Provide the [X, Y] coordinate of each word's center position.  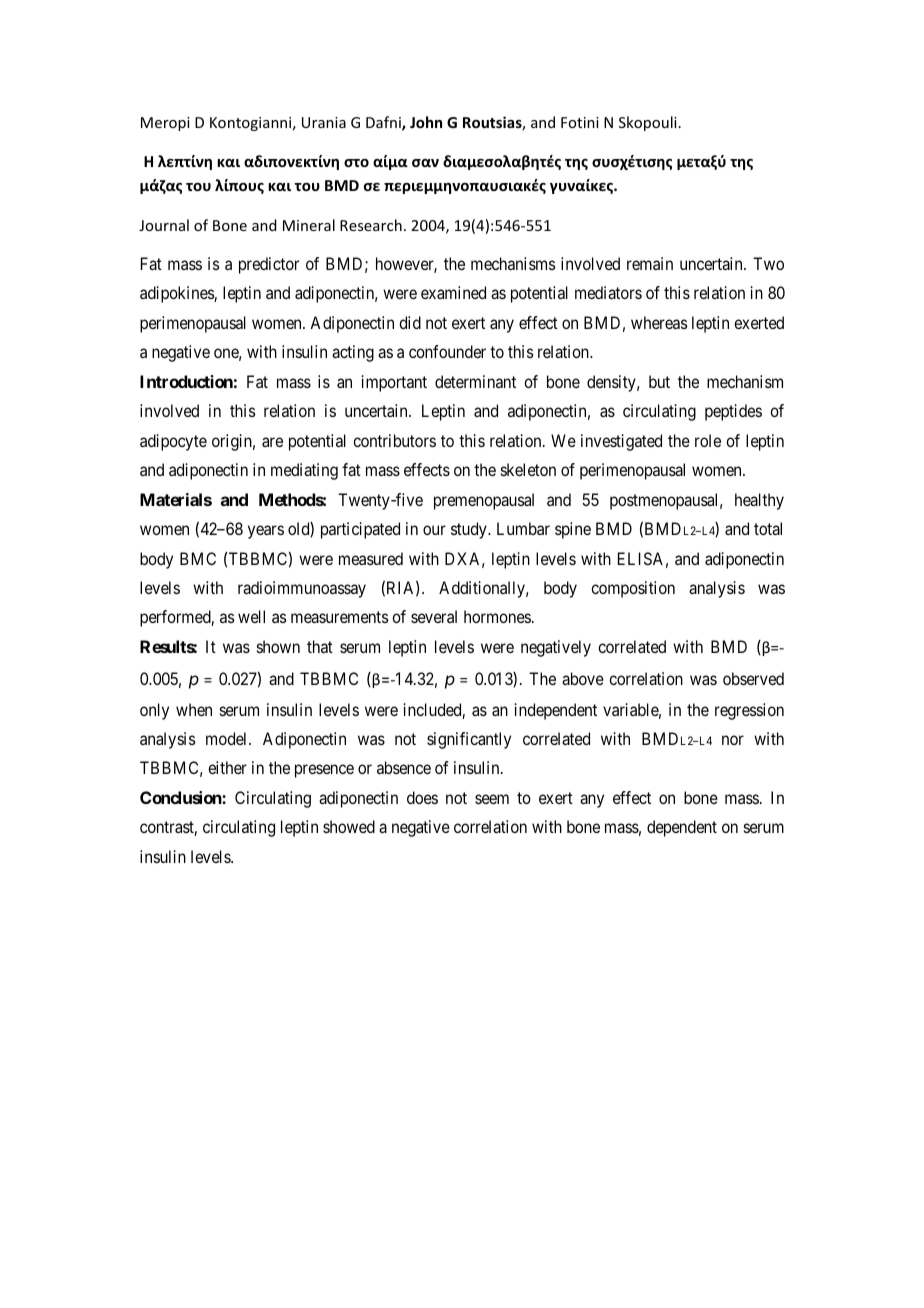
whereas [659, 322]
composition [633, 589]
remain [650, 263]
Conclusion [181, 797]
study [470, 530]
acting [353, 353]
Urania [324, 122]
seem [492, 799]
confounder [447, 351]
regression [749, 711]
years [266, 532]
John [426, 122]
